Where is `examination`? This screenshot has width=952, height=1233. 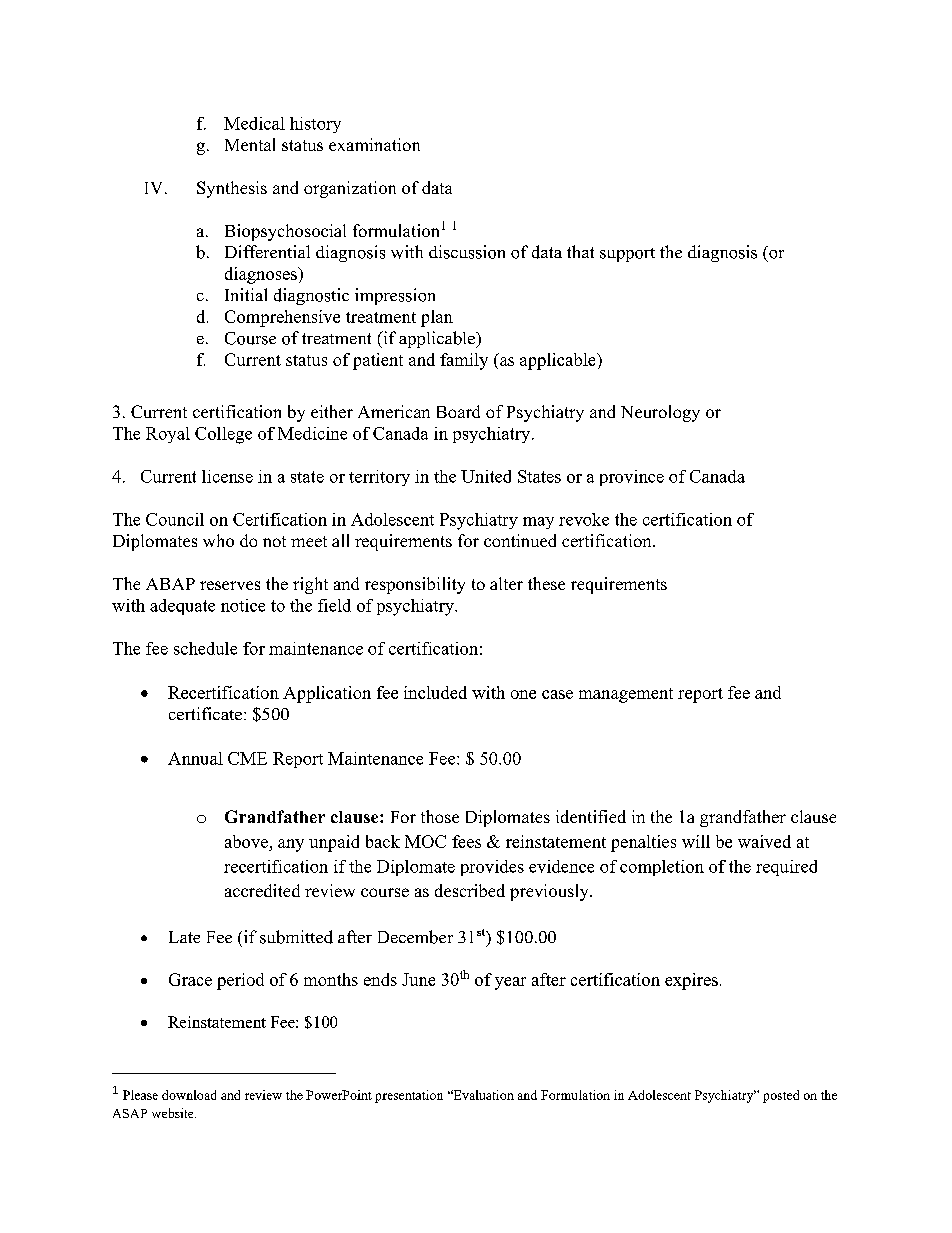 examination is located at coordinates (374, 144).
